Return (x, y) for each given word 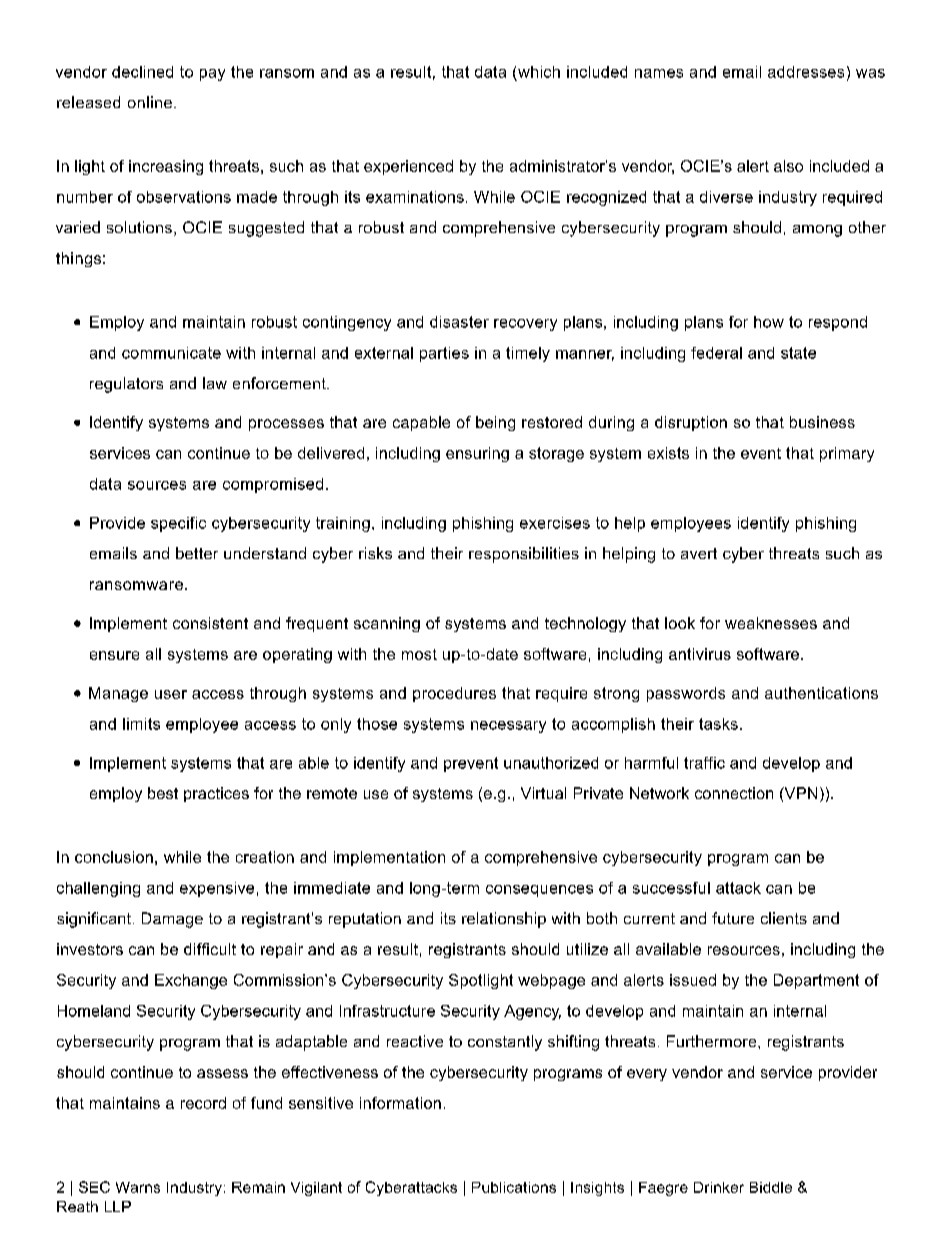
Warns (138, 1187)
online (151, 102)
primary (847, 454)
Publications (514, 1187)
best (163, 793)
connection (734, 793)
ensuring (477, 454)
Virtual (543, 793)
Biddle (771, 1187)
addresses (806, 72)
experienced (408, 167)
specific (178, 524)
